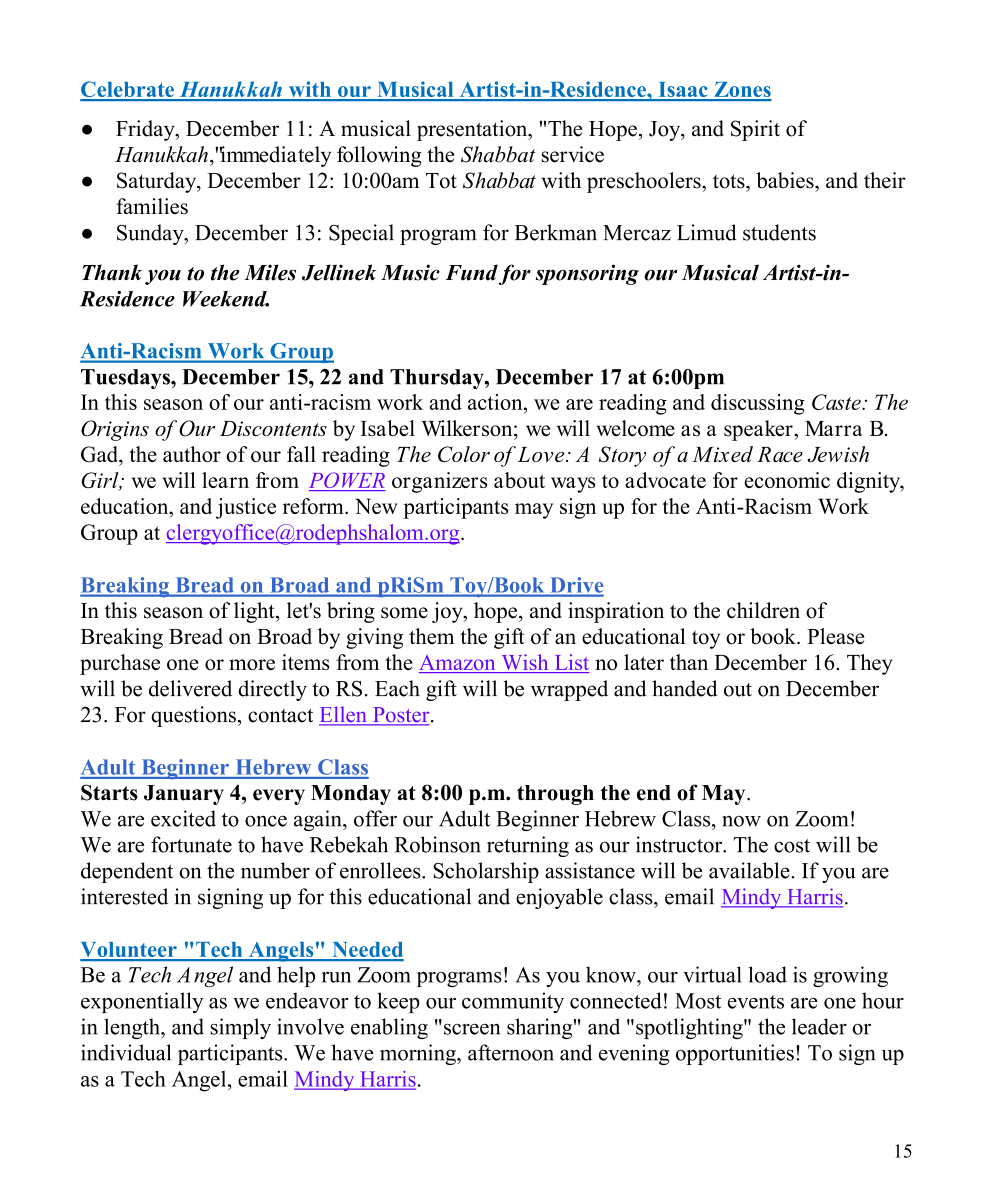 This image has height=1204, width=991. I want to click on service, so click(573, 154).
